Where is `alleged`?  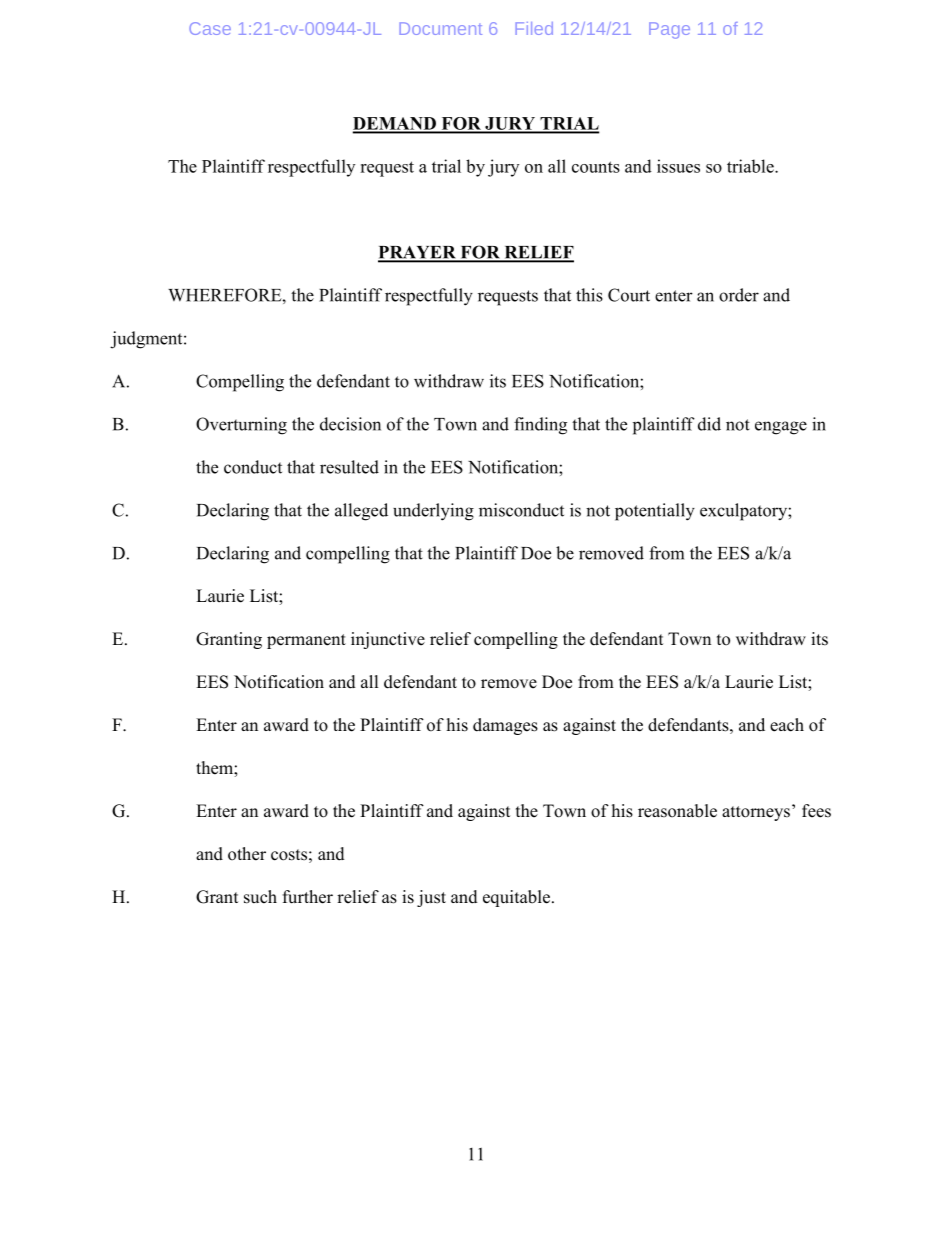 alleged is located at coordinates (361, 512).
